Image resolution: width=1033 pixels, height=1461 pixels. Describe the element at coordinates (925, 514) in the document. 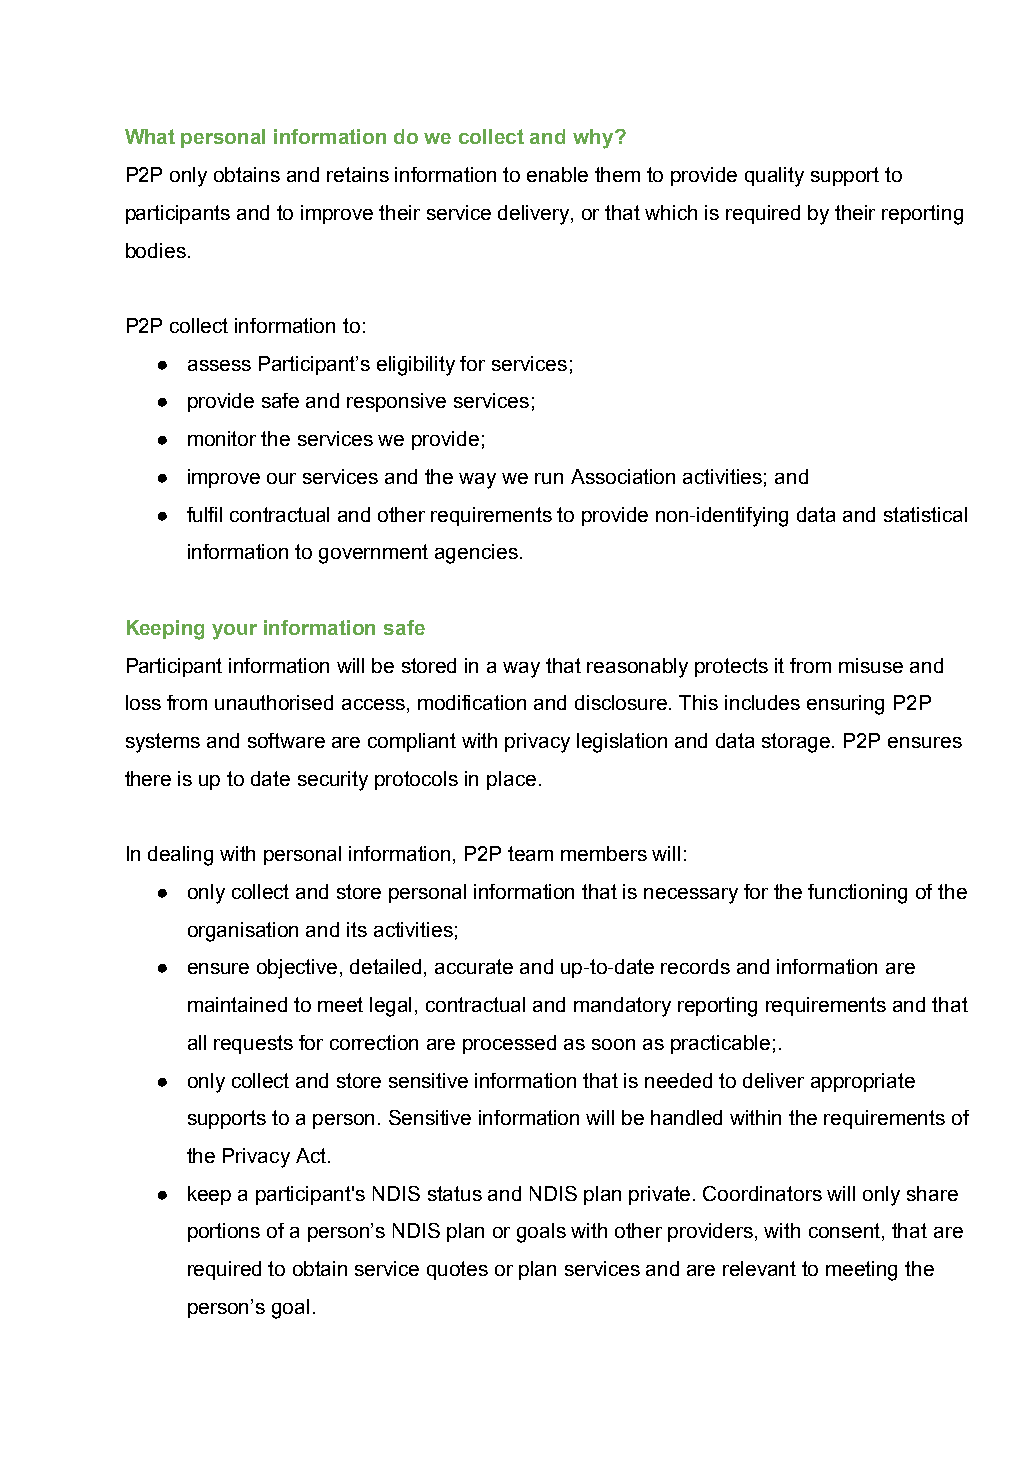

I see `statistical` at that location.
